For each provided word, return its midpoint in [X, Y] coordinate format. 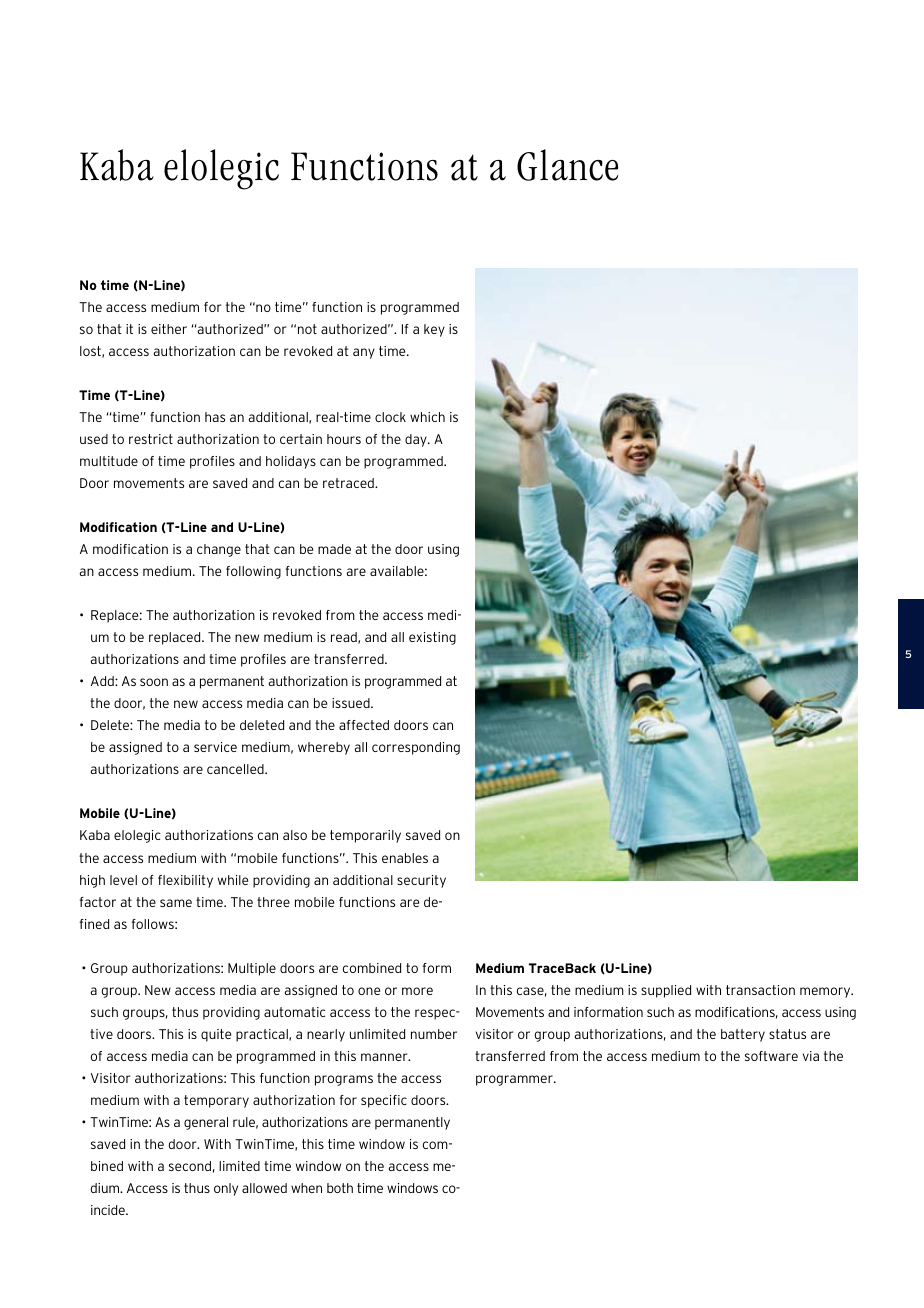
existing [432, 638]
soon [154, 682]
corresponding [416, 748]
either [169, 329]
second [190, 1166]
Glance [567, 165]
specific [384, 1101]
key [434, 330]
